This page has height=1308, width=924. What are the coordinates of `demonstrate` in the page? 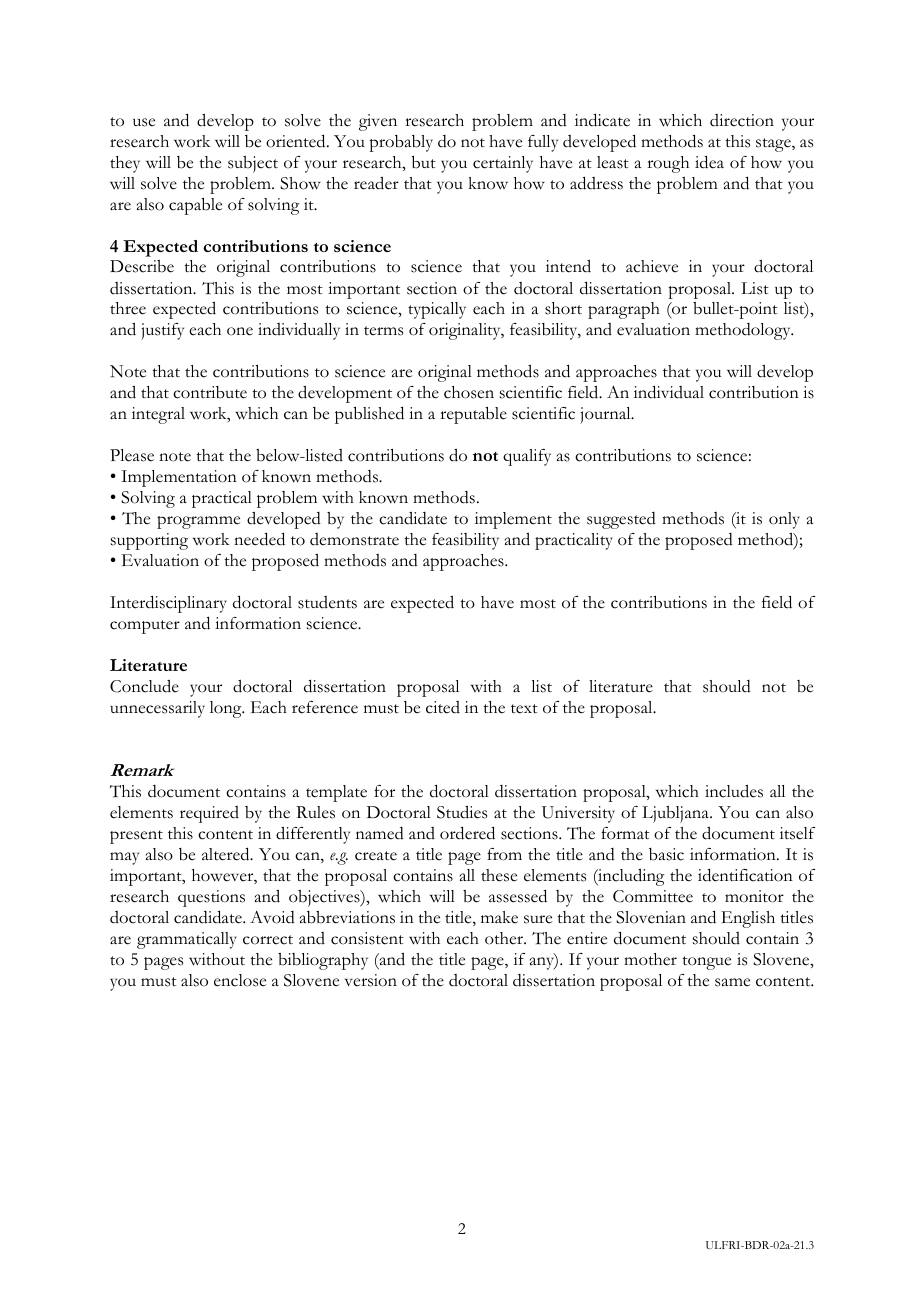 It's located at (354, 539).
